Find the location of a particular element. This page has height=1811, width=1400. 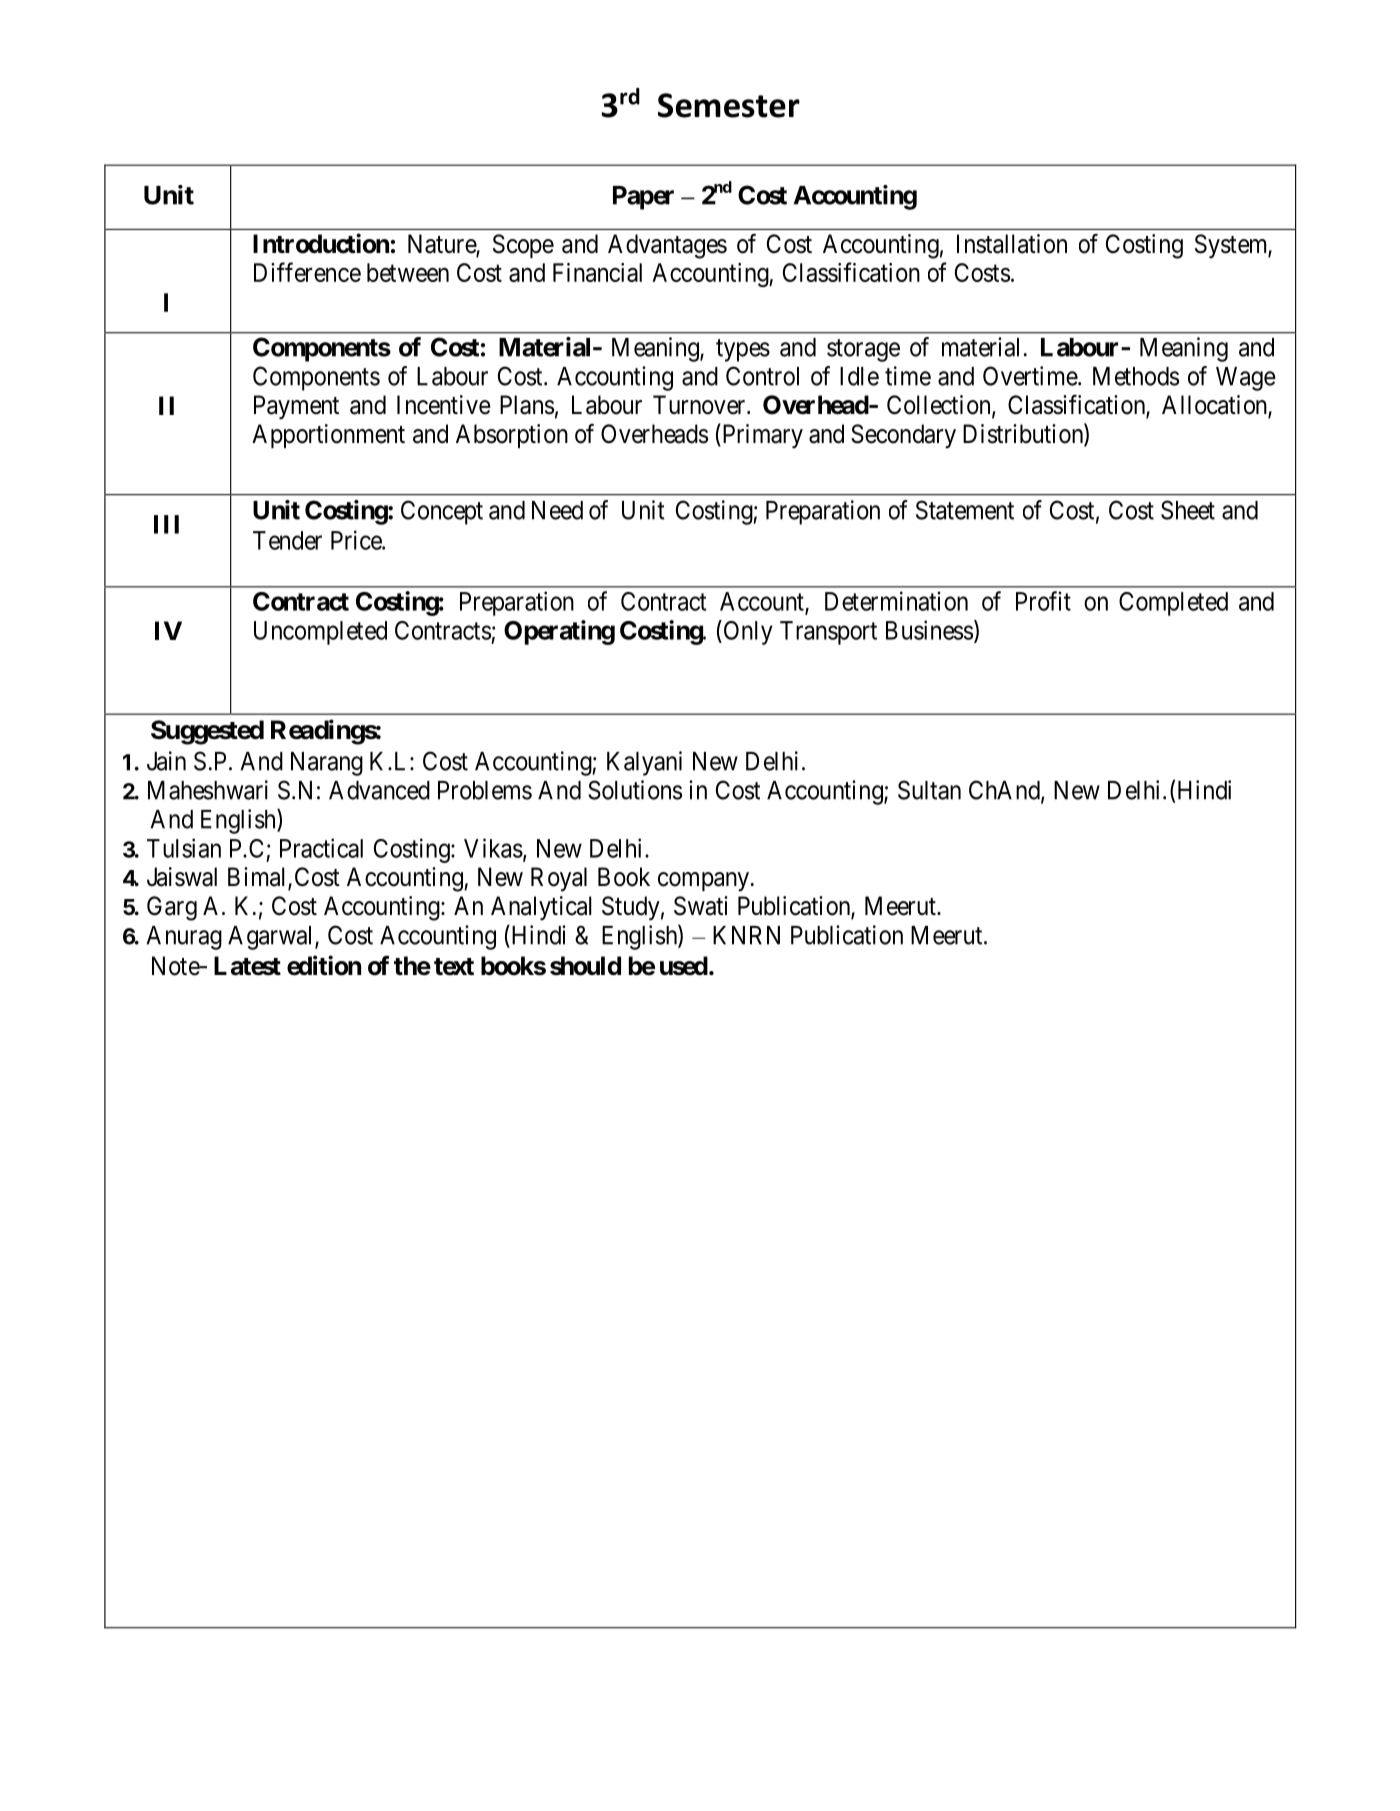

Profit is located at coordinates (1043, 601).
